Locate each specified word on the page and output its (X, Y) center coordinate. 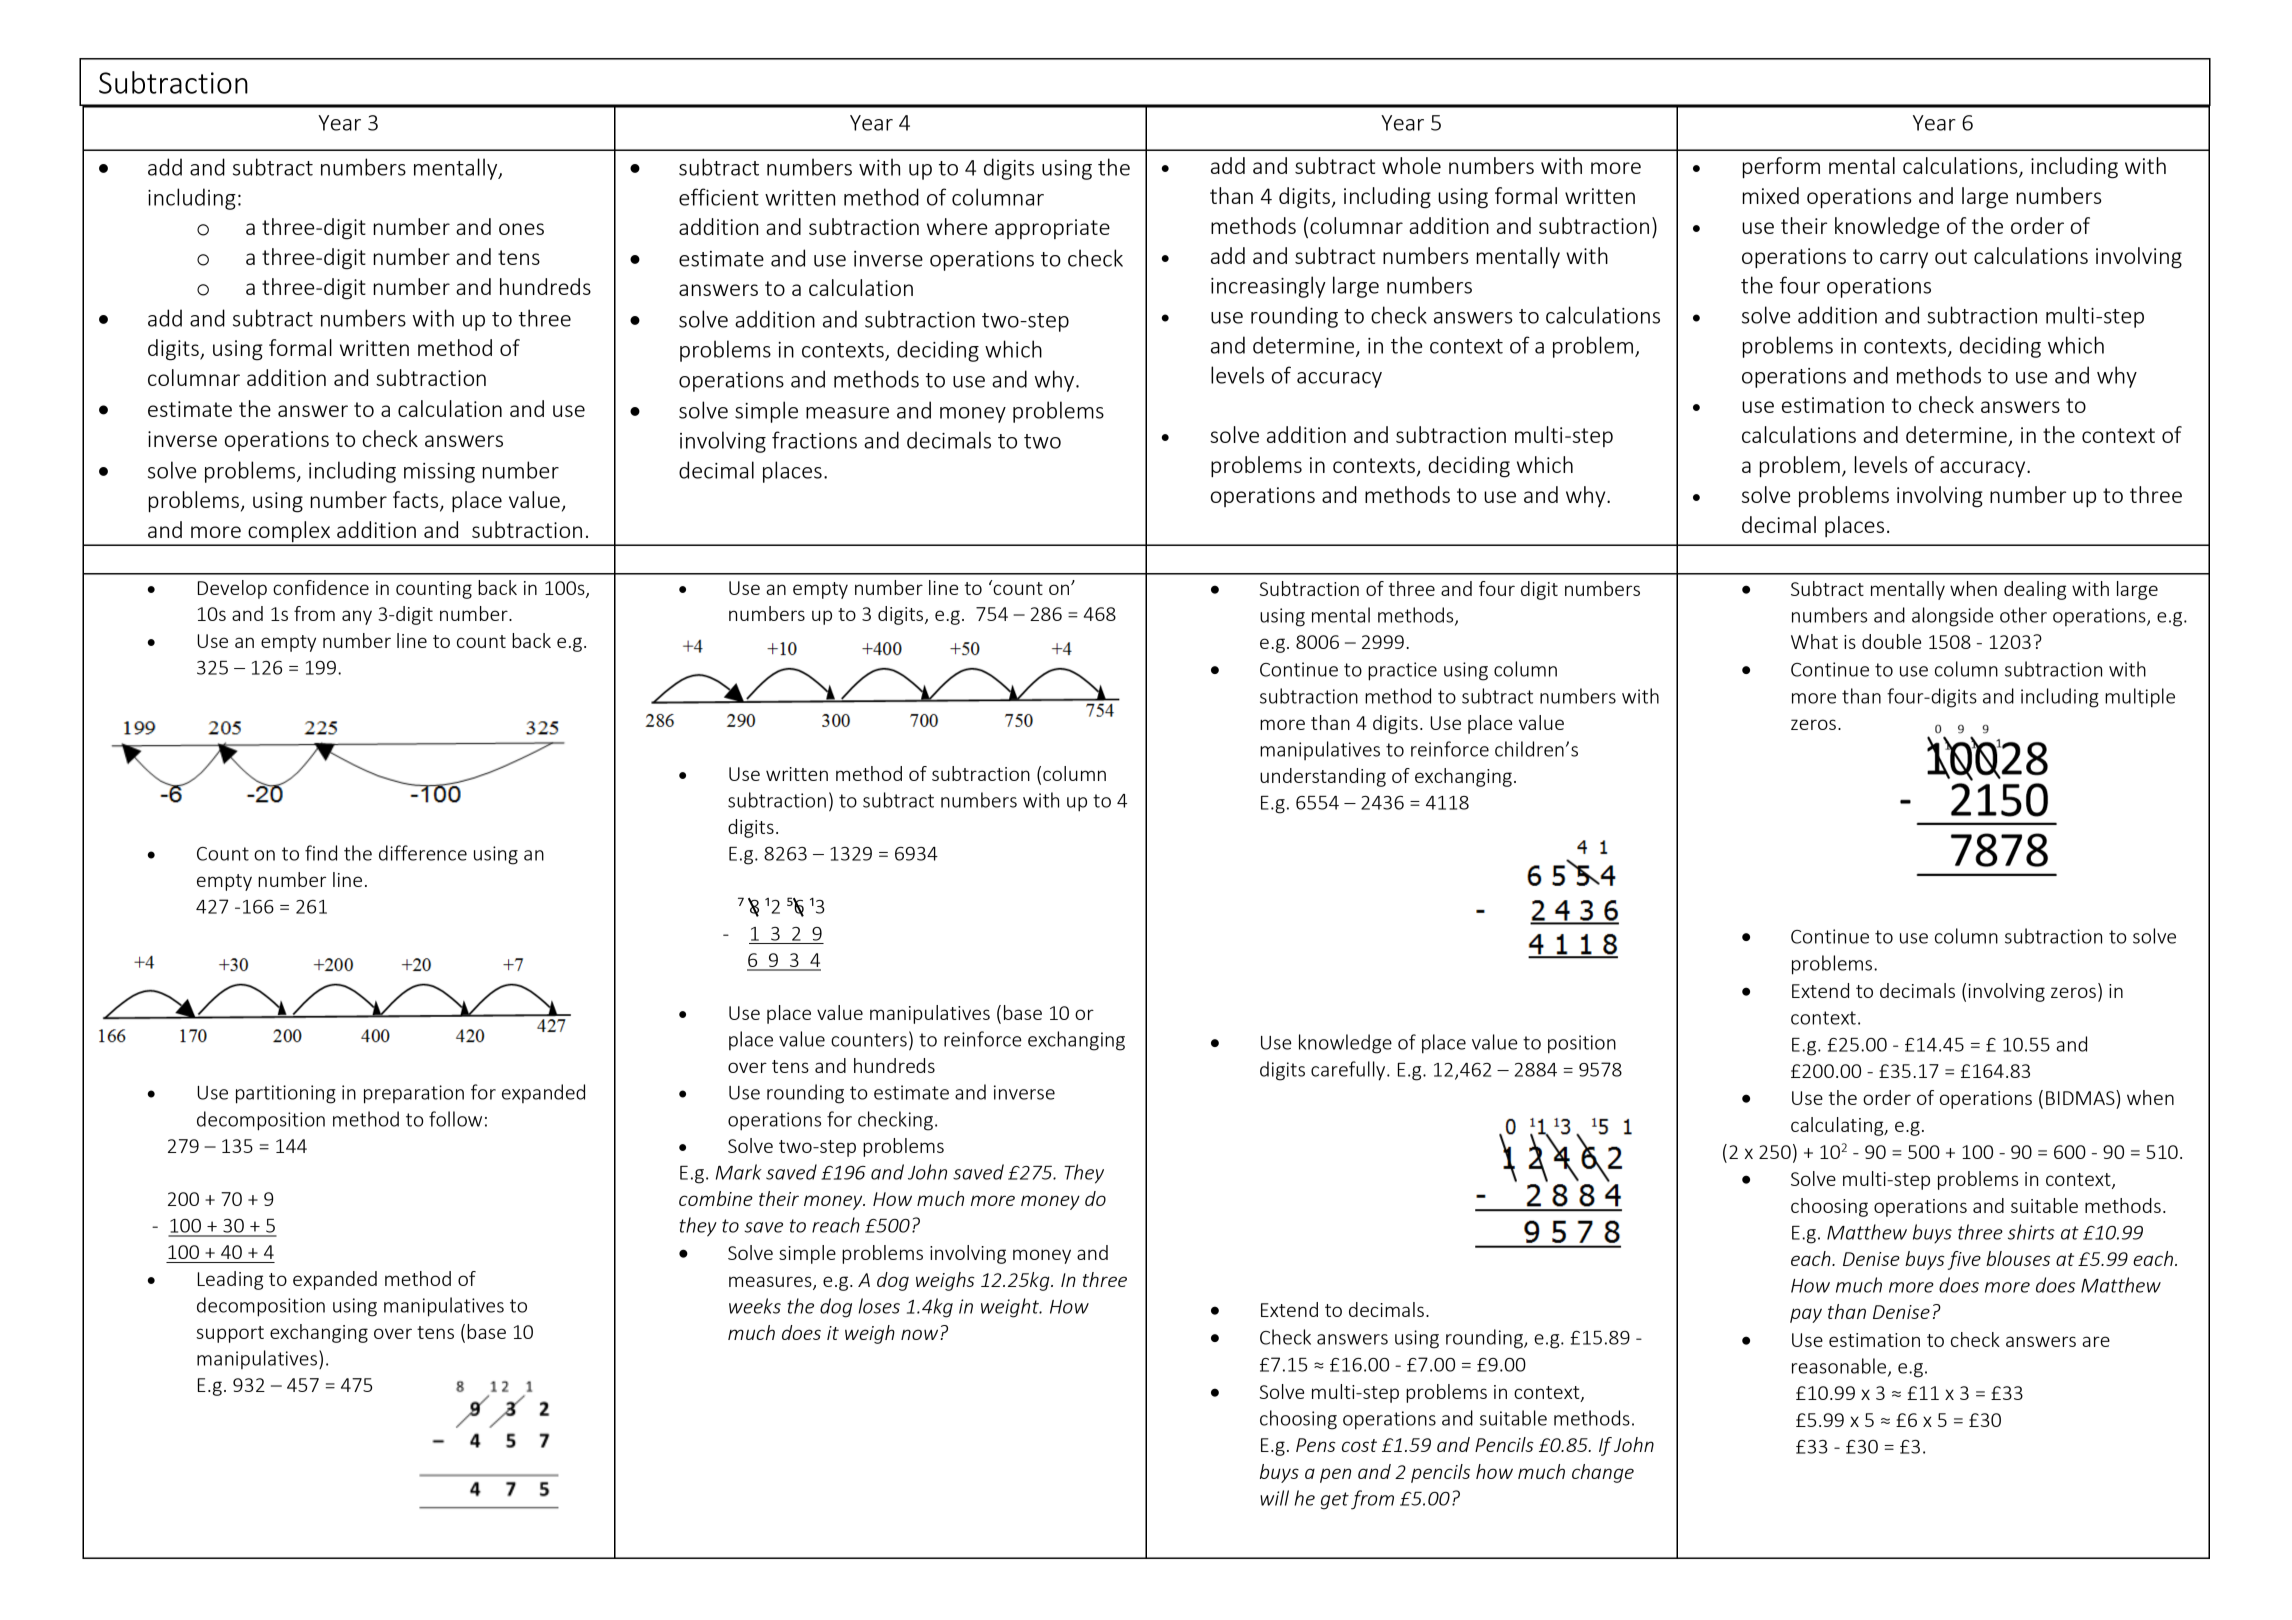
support (230, 1334)
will (1274, 1498)
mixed (1771, 195)
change (1603, 1473)
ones (521, 229)
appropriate (1052, 229)
